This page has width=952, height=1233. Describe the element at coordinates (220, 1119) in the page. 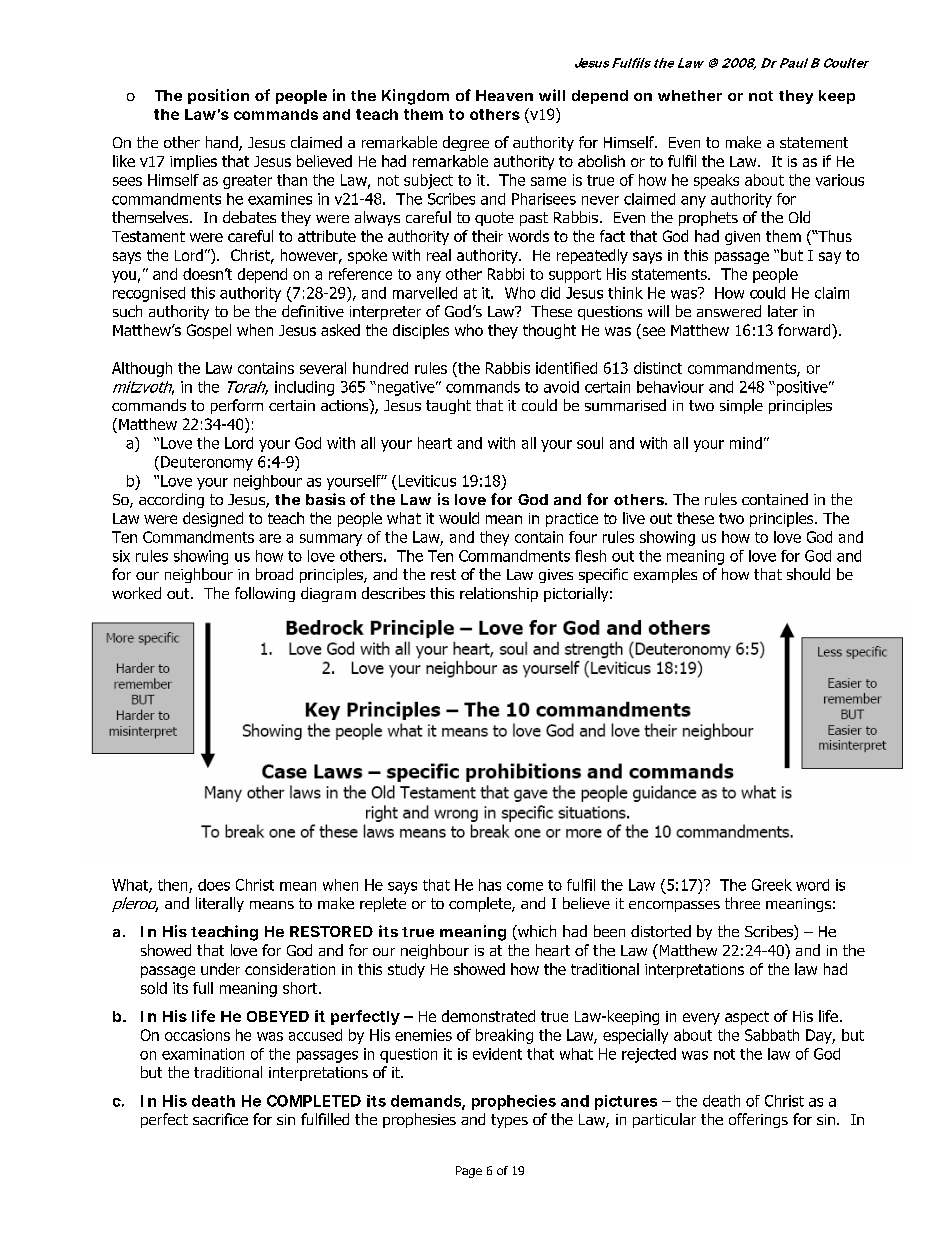

I see `sacrifice` at that location.
